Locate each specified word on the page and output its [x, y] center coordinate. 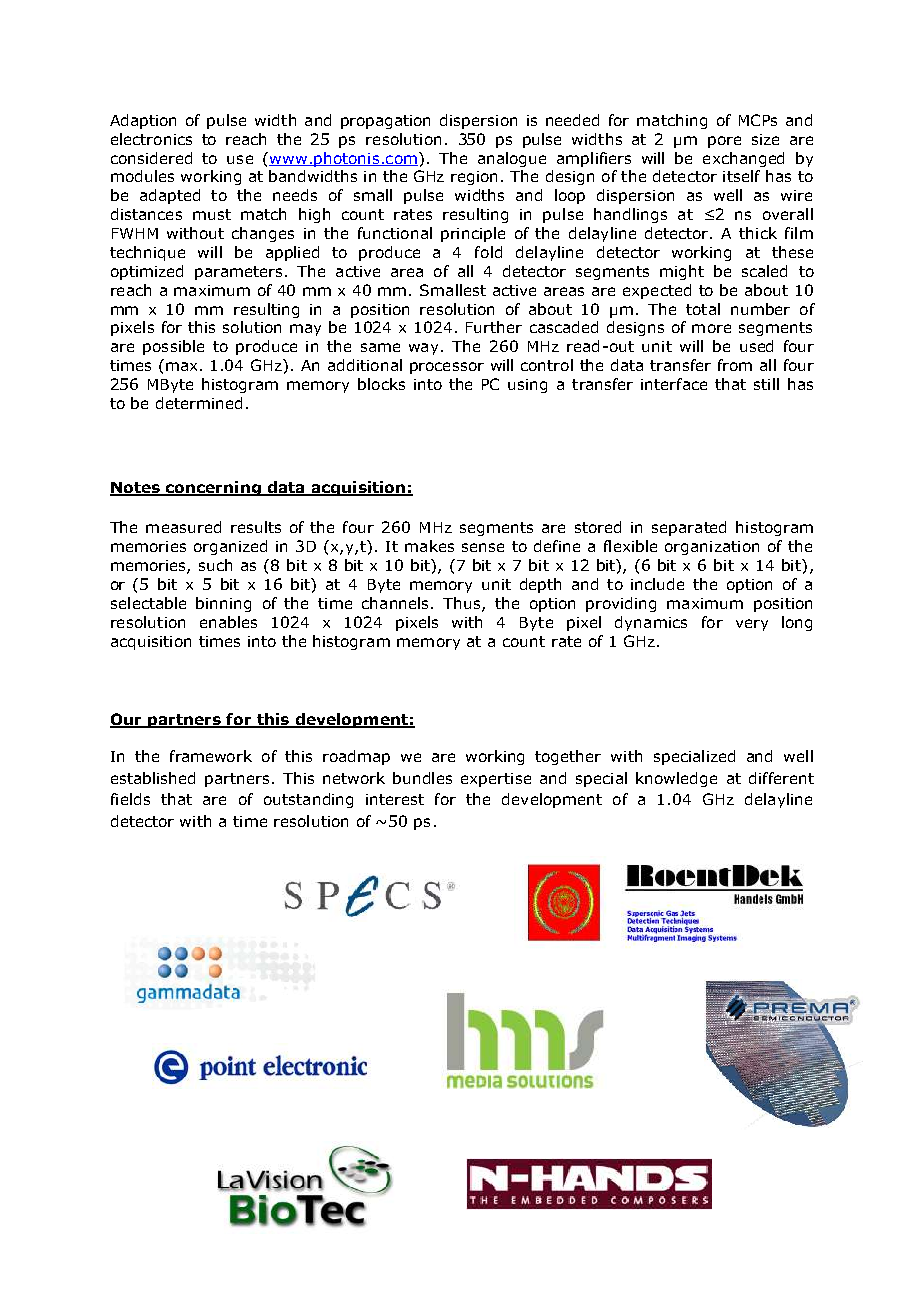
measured [183, 527]
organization [712, 548]
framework [211, 756]
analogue [512, 159]
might [682, 272]
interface [674, 384]
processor [447, 368]
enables [228, 622]
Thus [463, 604]
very [752, 625]
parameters [238, 273]
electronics [151, 139]
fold [488, 252]
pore [724, 142]
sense [483, 547]
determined [199, 403]
